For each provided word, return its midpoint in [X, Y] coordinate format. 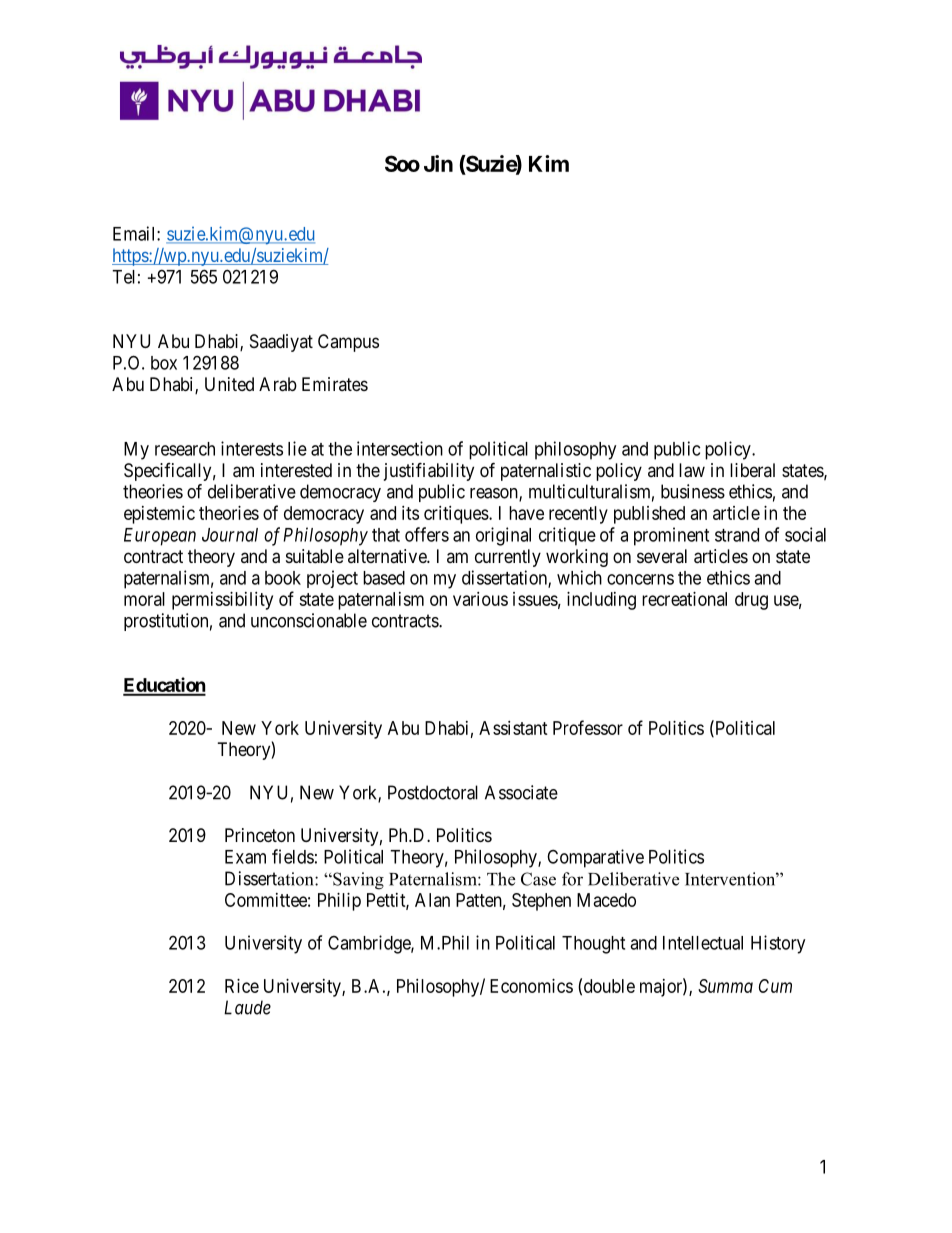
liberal [752, 470]
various [480, 599]
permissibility [222, 601]
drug [751, 601]
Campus [348, 343]
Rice [242, 986]
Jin [438, 163]
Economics [531, 986]
